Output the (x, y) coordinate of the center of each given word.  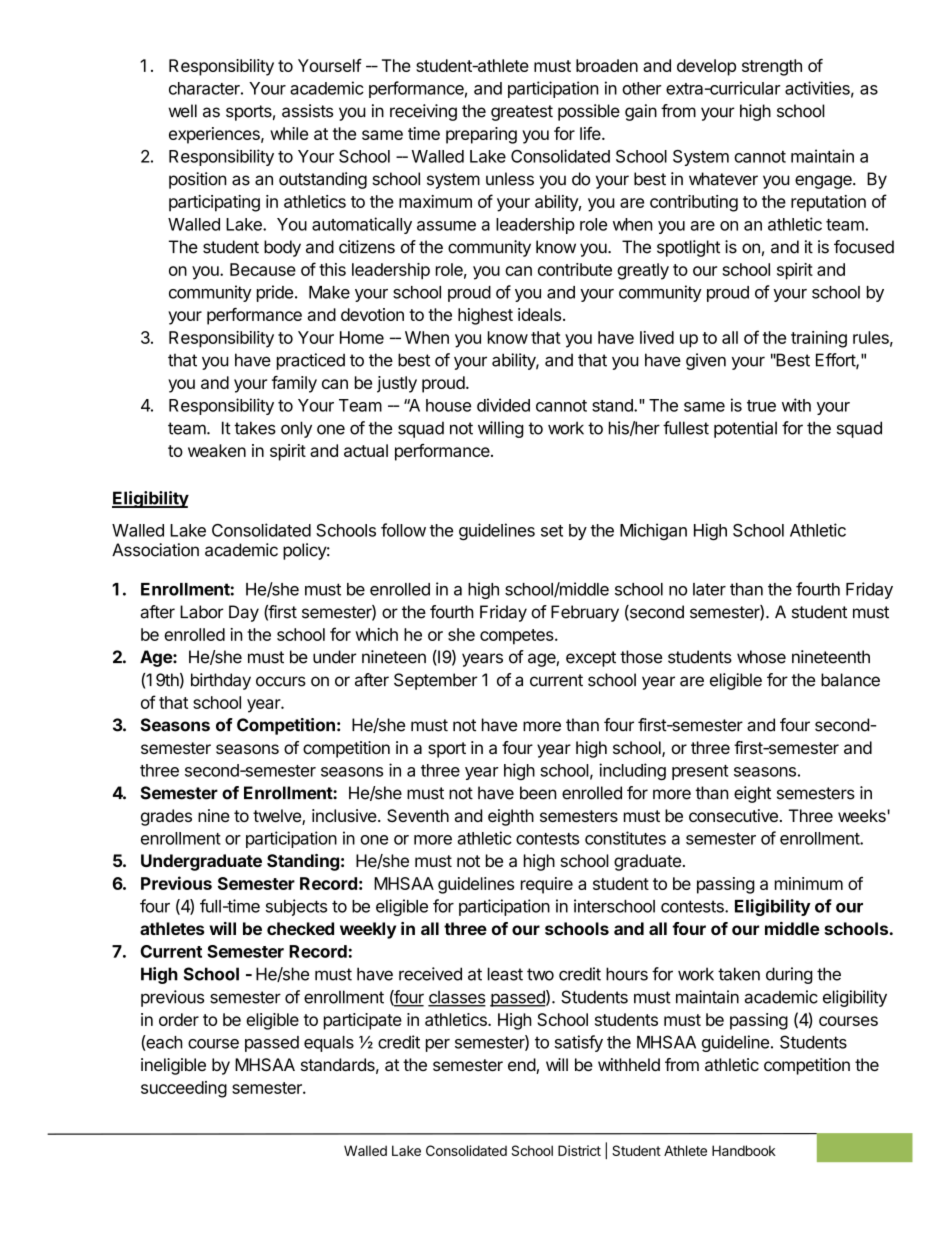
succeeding (184, 1089)
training (819, 339)
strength (772, 67)
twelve (278, 817)
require (547, 885)
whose (761, 657)
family (294, 384)
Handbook (744, 1150)
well (183, 111)
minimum (809, 883)
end (522, 1066)
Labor (202, 612)
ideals (539, 314)
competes (518, 637)
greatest (522, 113)
